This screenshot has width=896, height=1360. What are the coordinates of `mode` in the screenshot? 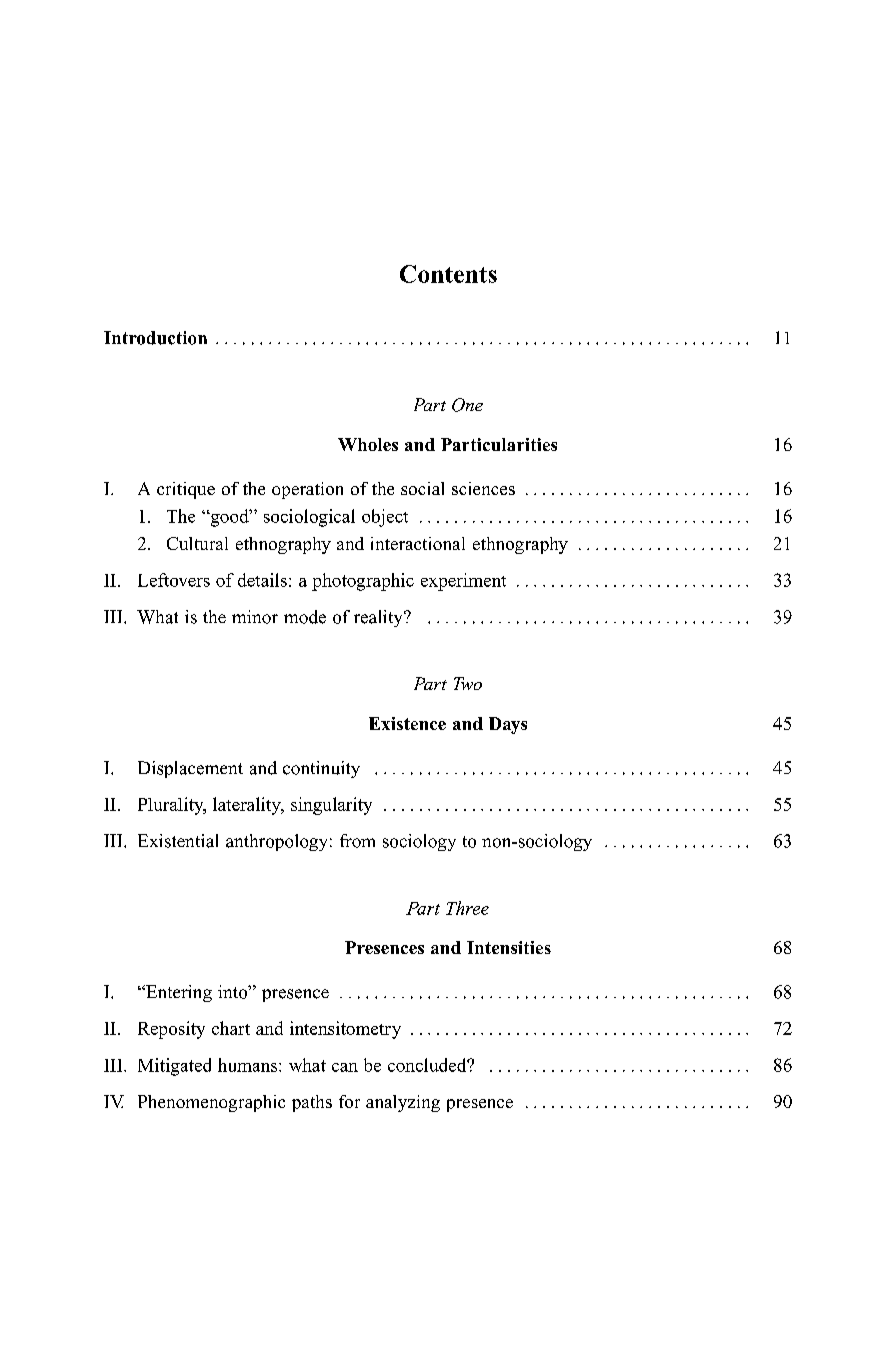 It's located at (305, 617).
